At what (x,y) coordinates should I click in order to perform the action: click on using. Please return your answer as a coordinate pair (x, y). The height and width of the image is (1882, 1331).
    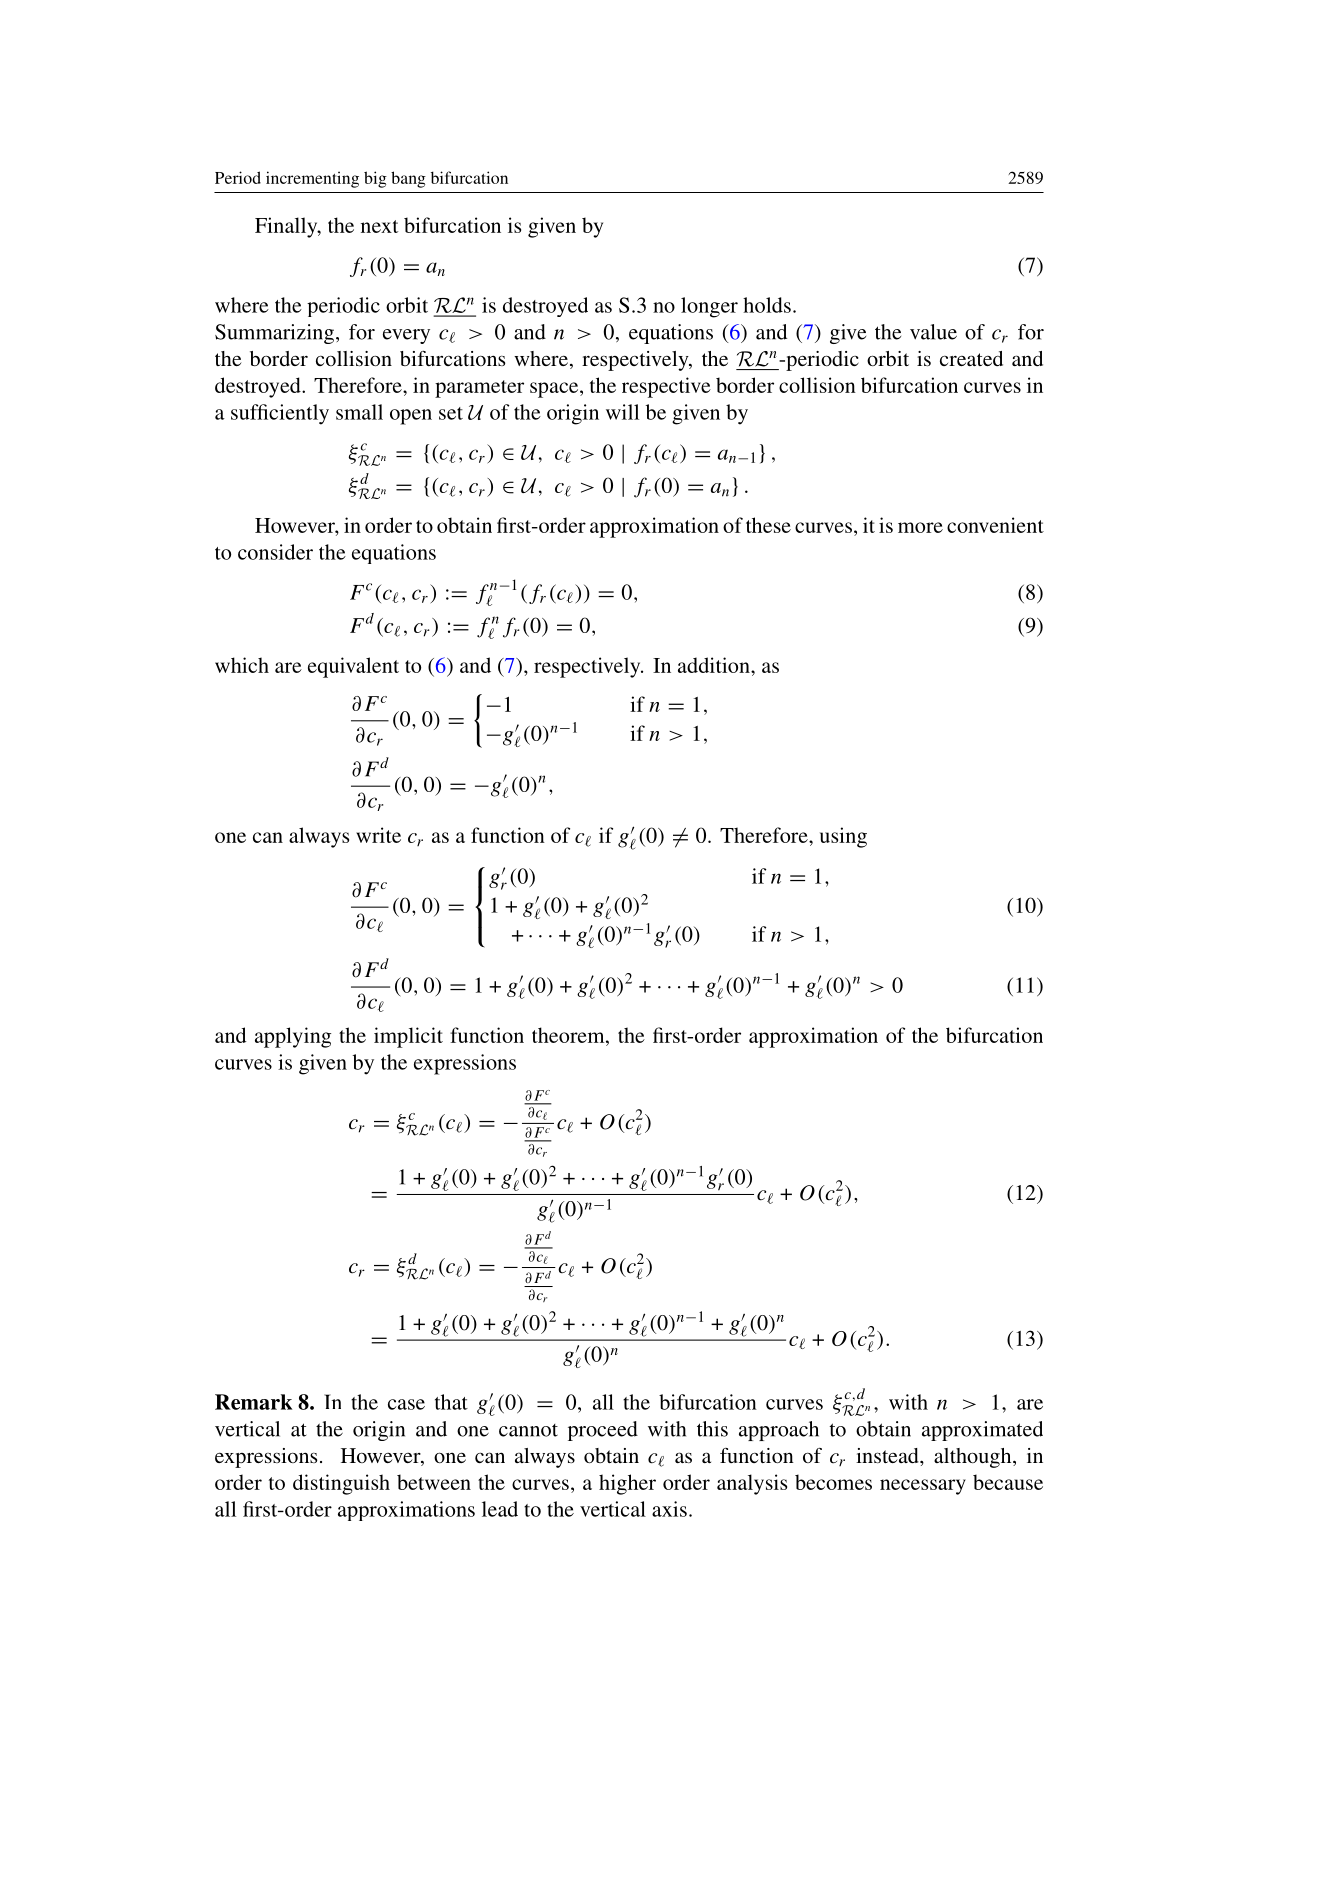
    Looking at the image, I should click on (843, 837).
